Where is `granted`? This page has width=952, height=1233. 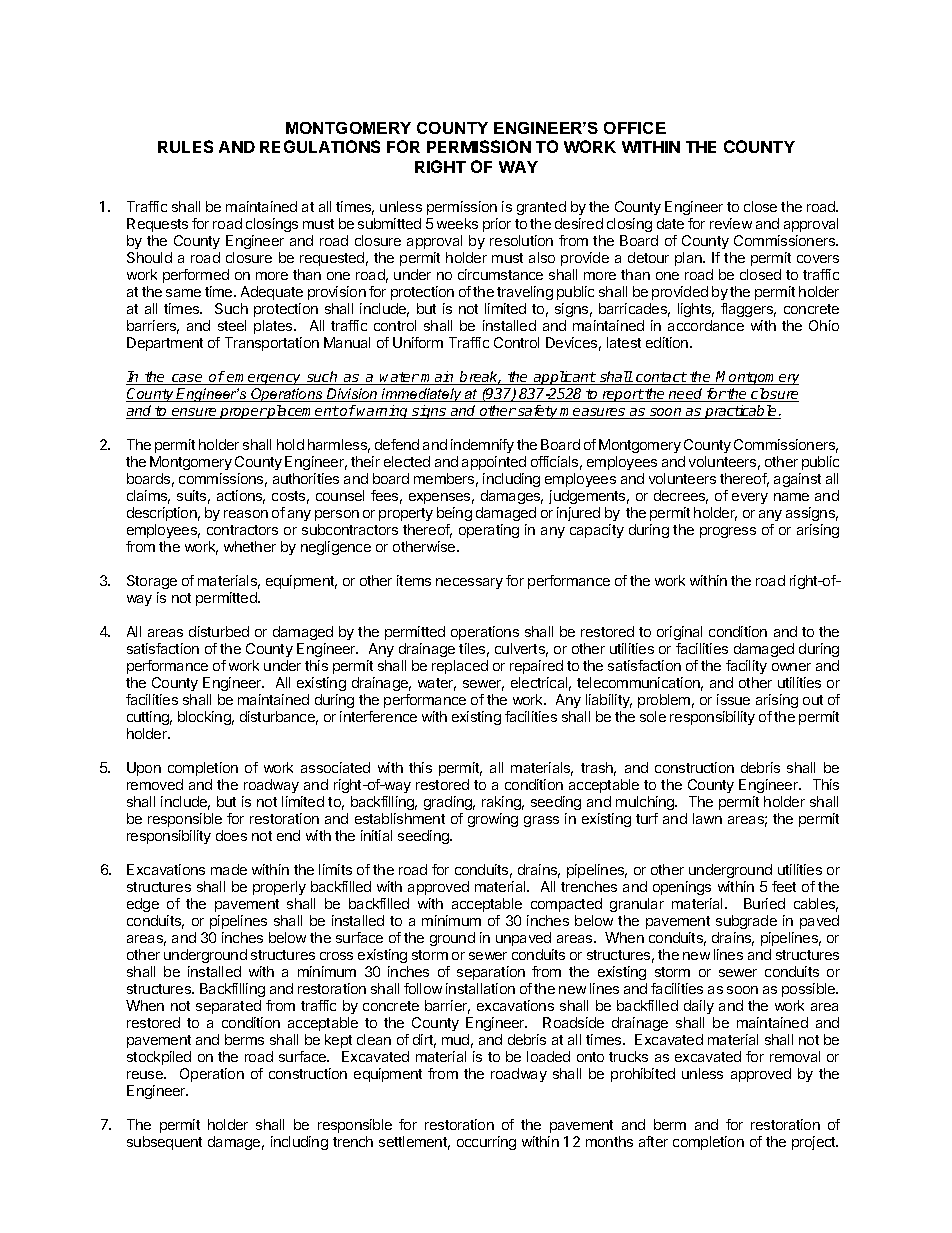
granted is located at coordinates (541, 208).
